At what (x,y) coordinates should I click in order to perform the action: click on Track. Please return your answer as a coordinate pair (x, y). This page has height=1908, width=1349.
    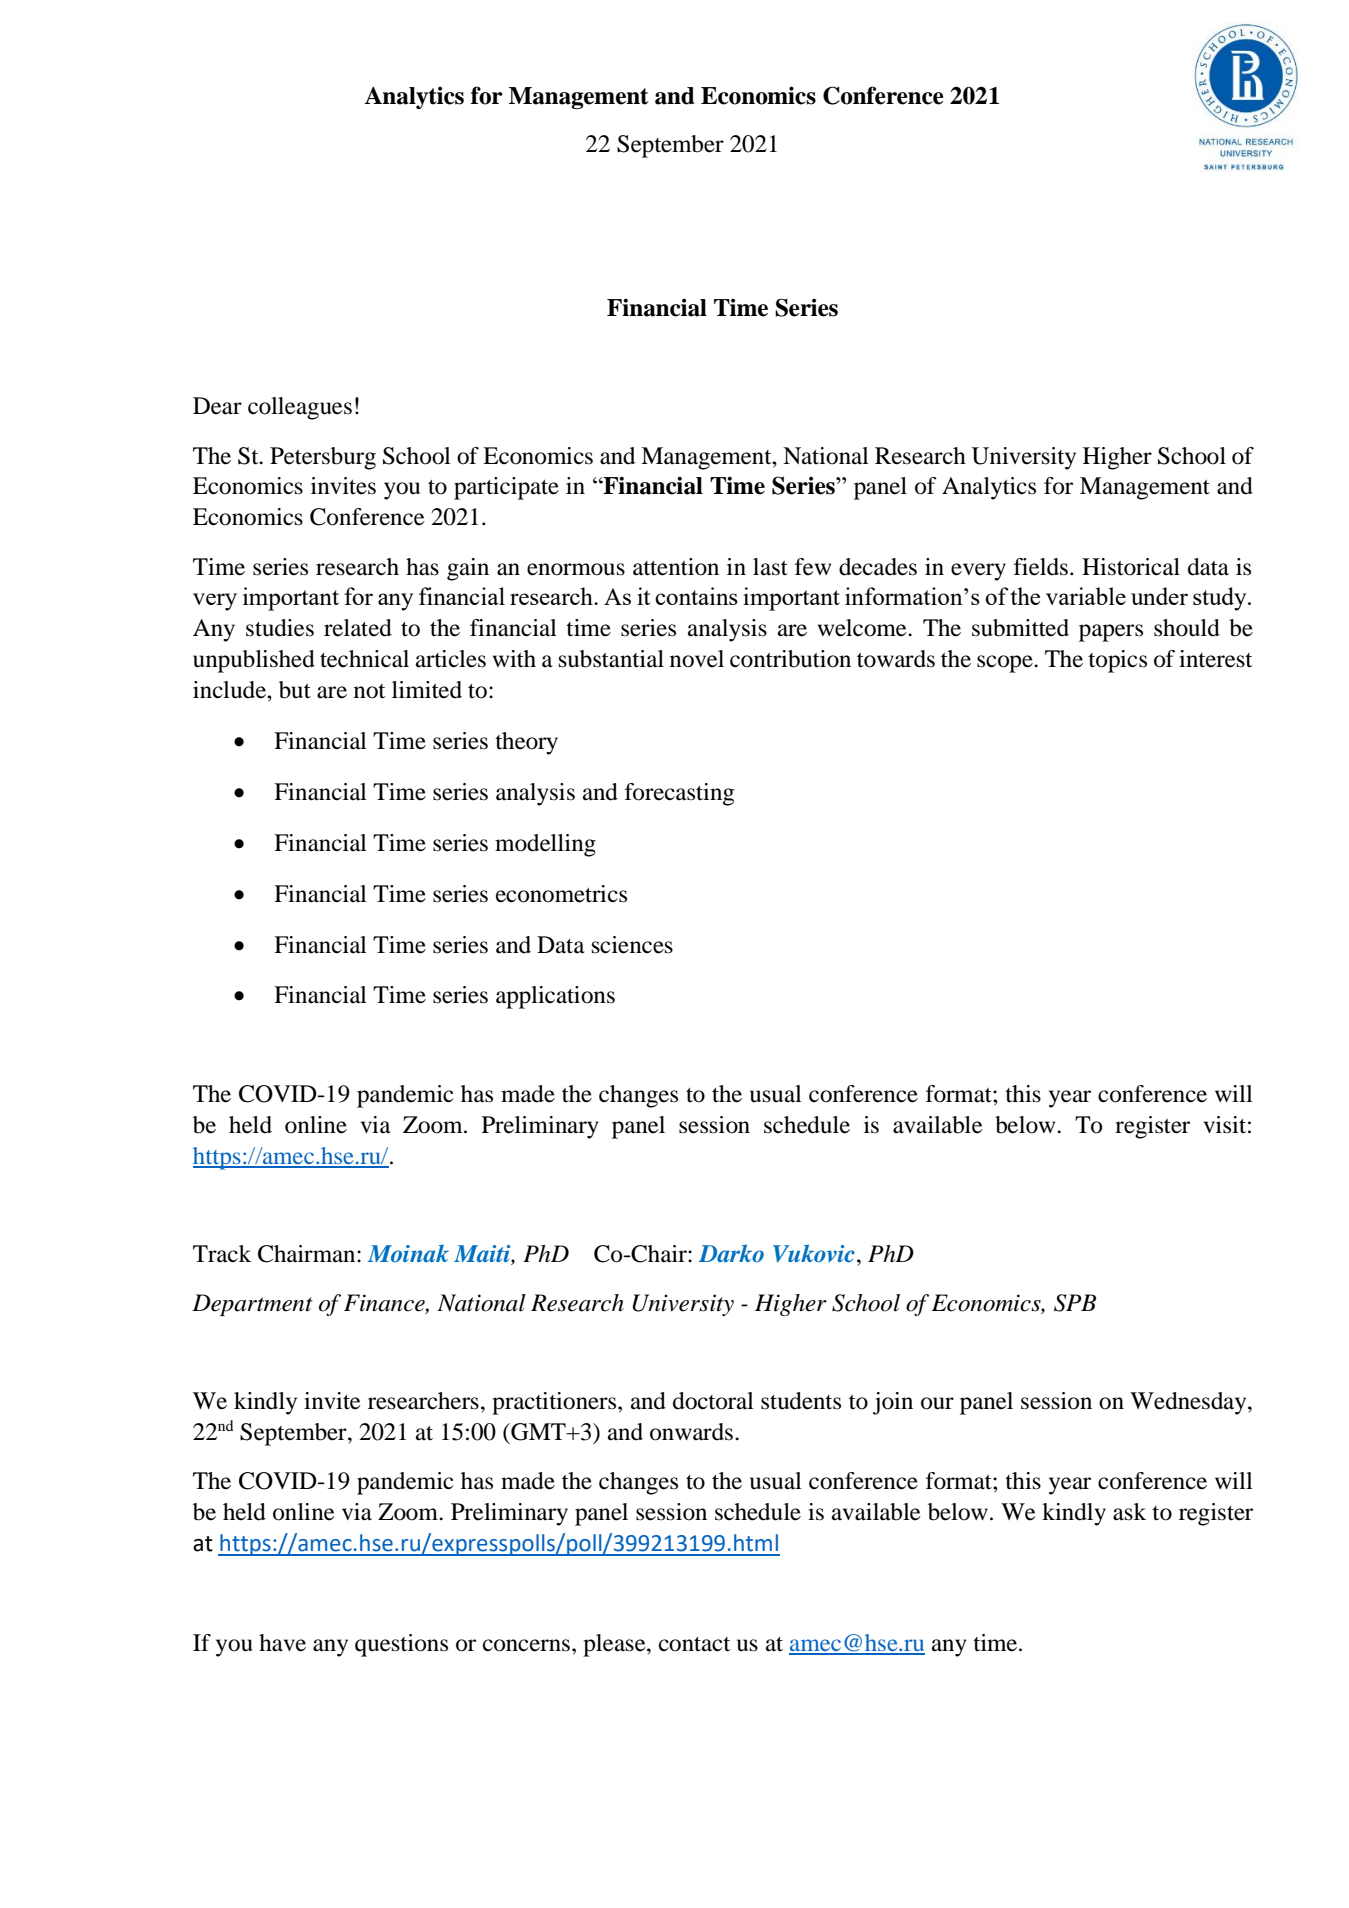
    Looking at the image, I should click on (222, 1254).
